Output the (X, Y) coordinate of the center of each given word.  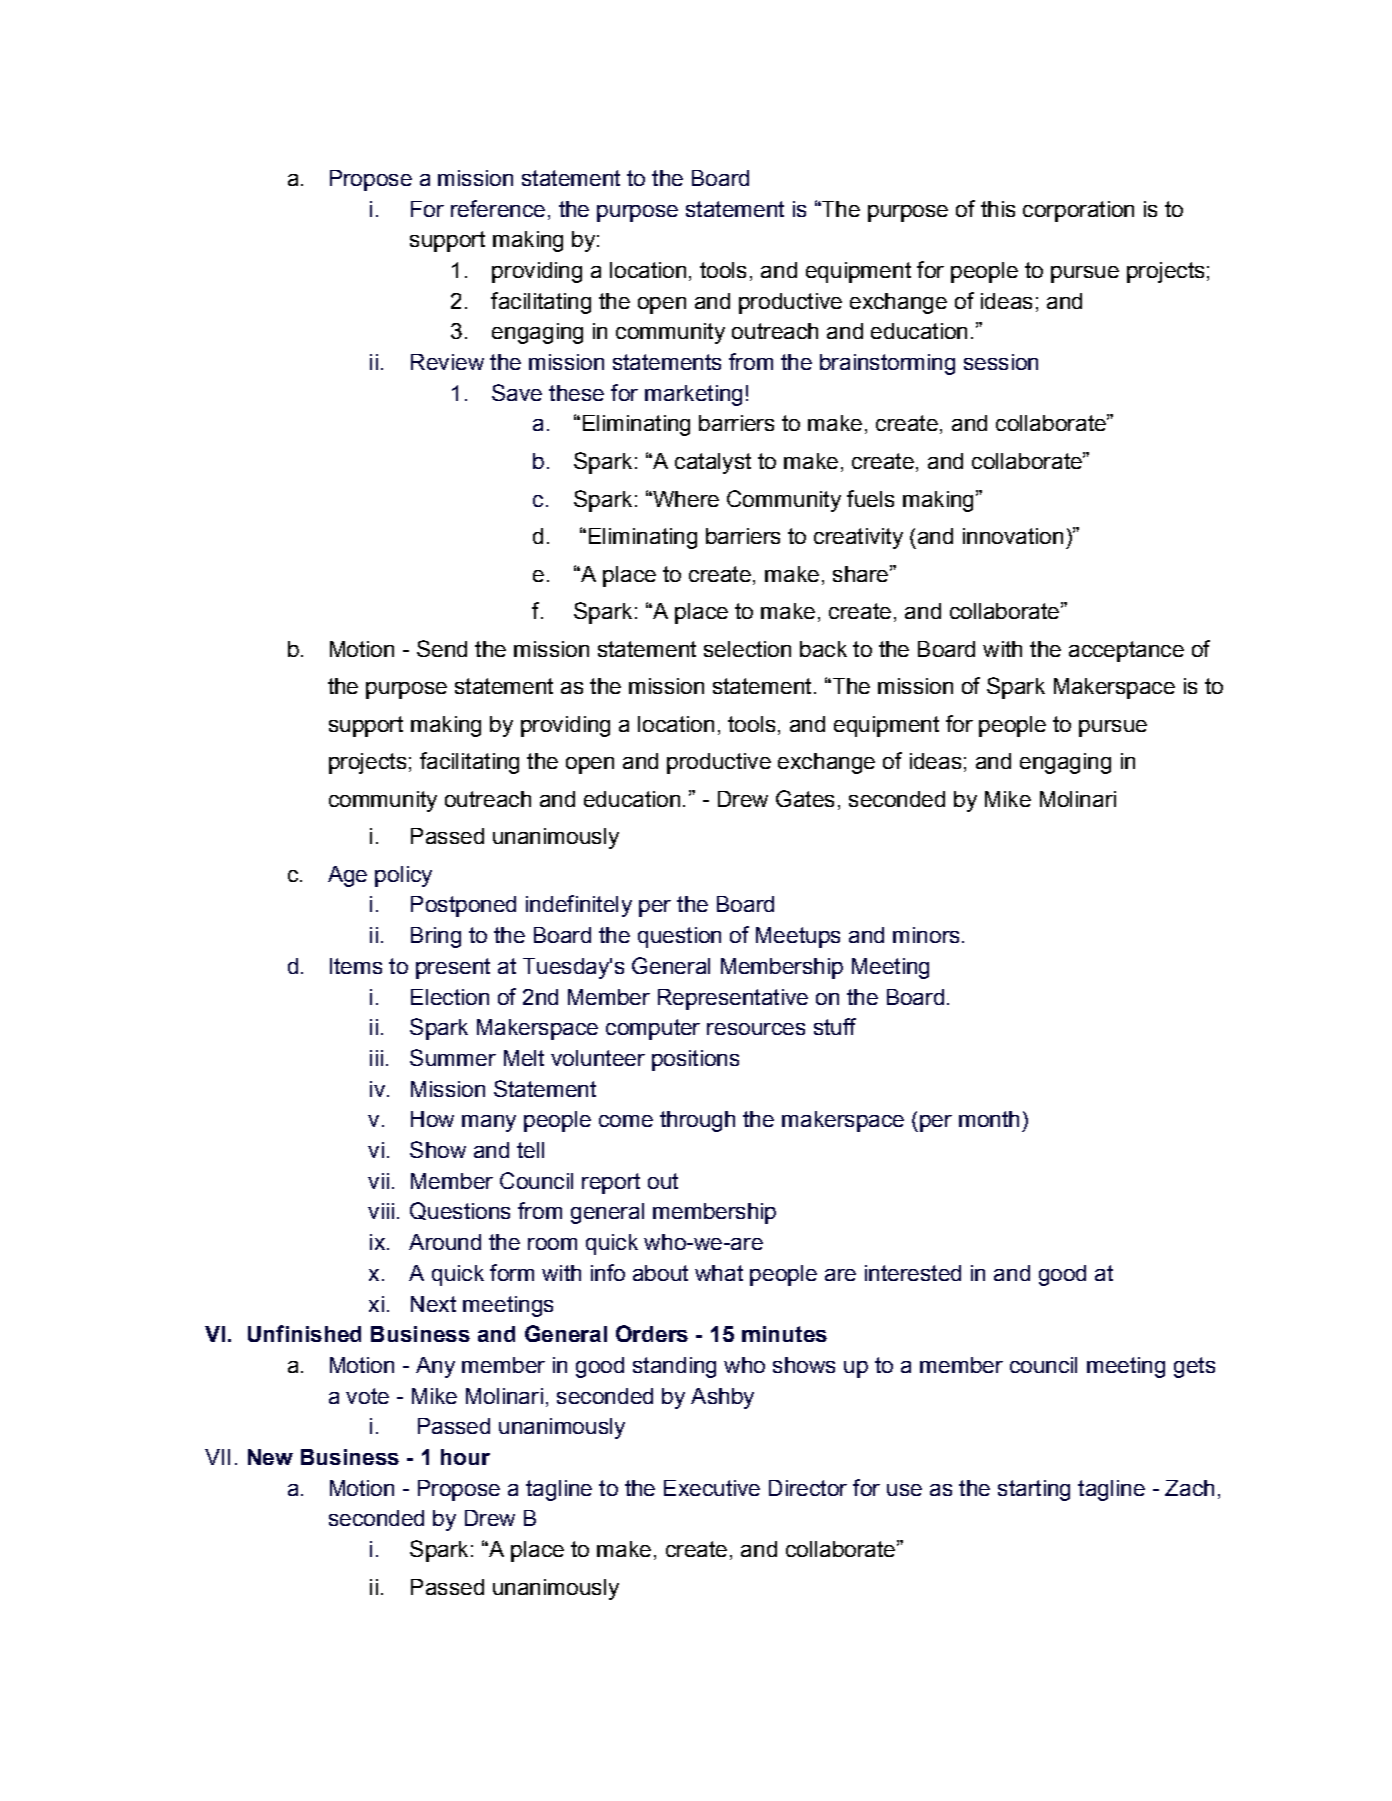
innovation (1013, 536)
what (719, 1273)
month (989, 1119)
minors (926, 935)
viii (381, 1211)
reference (498, 208)
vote (367, 1396)
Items (356, 966)
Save (517, 392)
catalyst (713, 463)
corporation (1078, 211)
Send (442, 648)
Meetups (798, 937)
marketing (693, 395)
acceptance (1126, 651)
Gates (805, 798)
